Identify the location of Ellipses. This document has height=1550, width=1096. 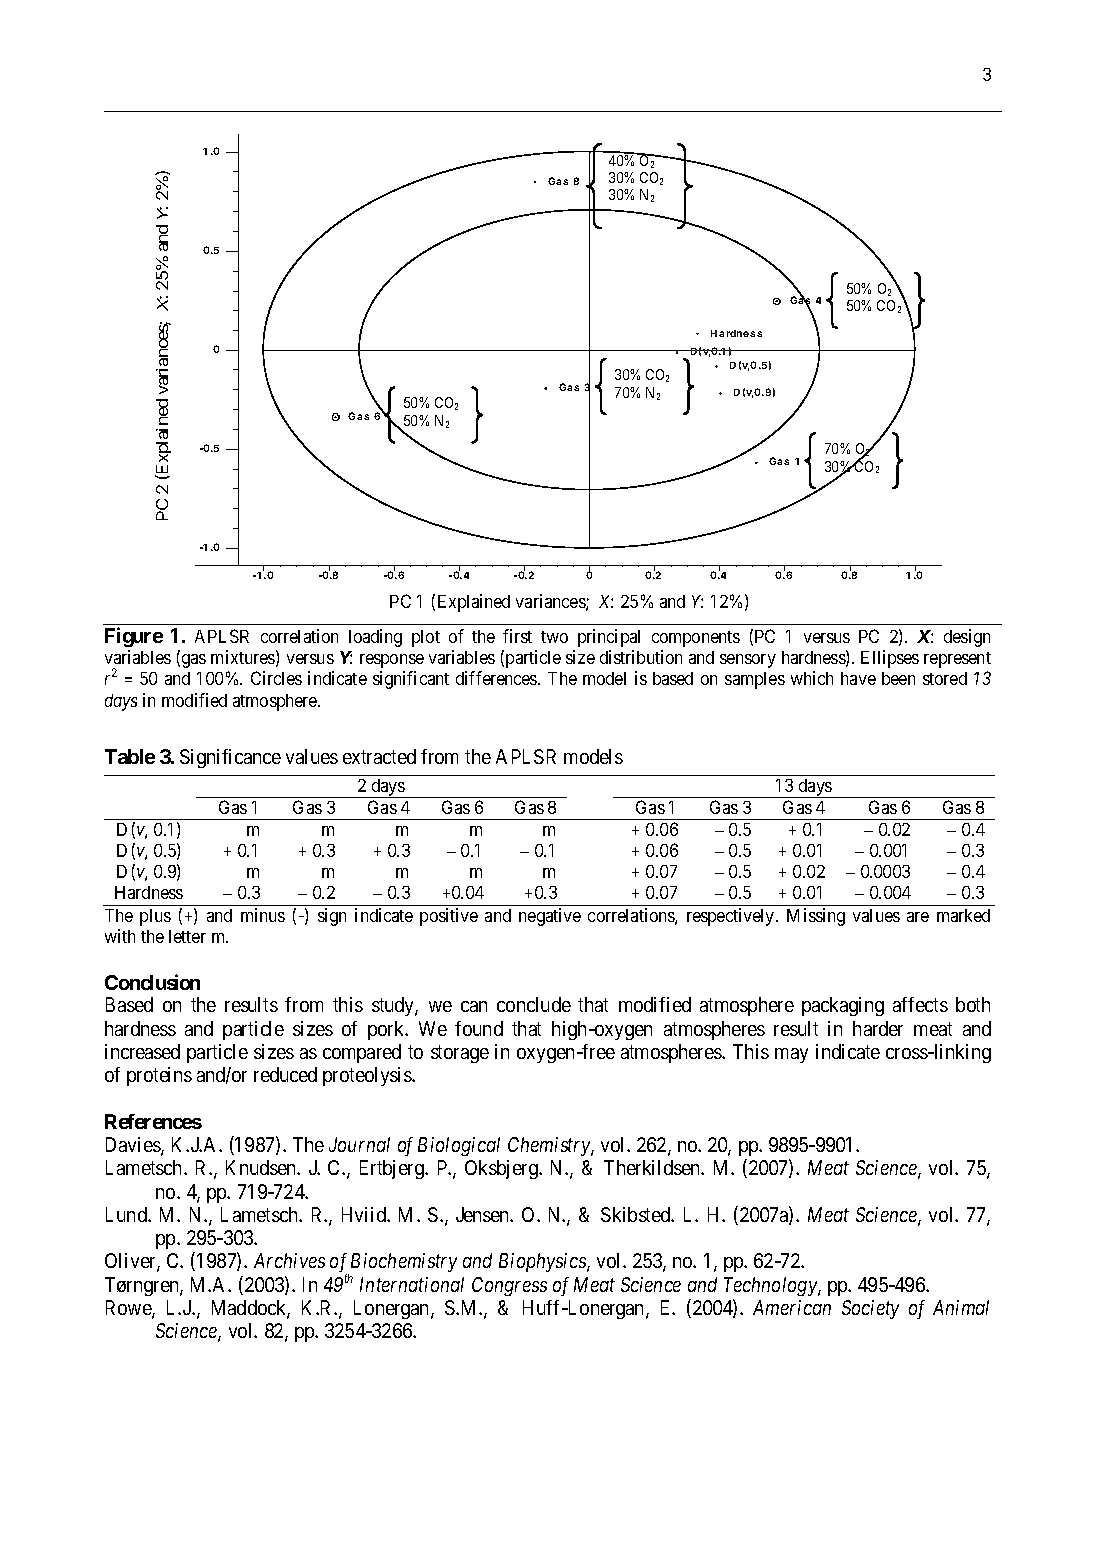
(890, 659).
